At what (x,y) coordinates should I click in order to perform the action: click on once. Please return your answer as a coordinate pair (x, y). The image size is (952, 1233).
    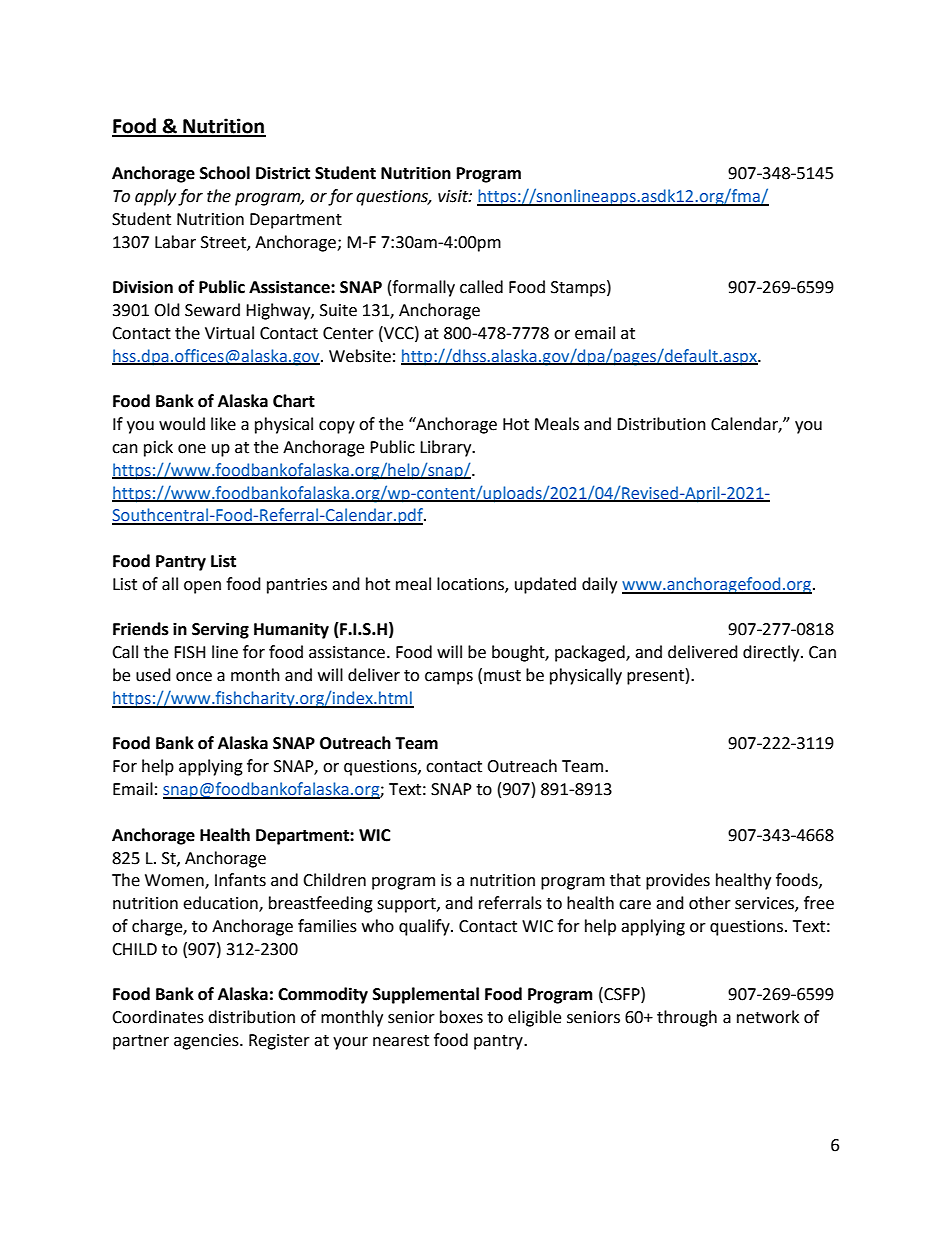
    Looking at the image, I should click on (194, 677).
